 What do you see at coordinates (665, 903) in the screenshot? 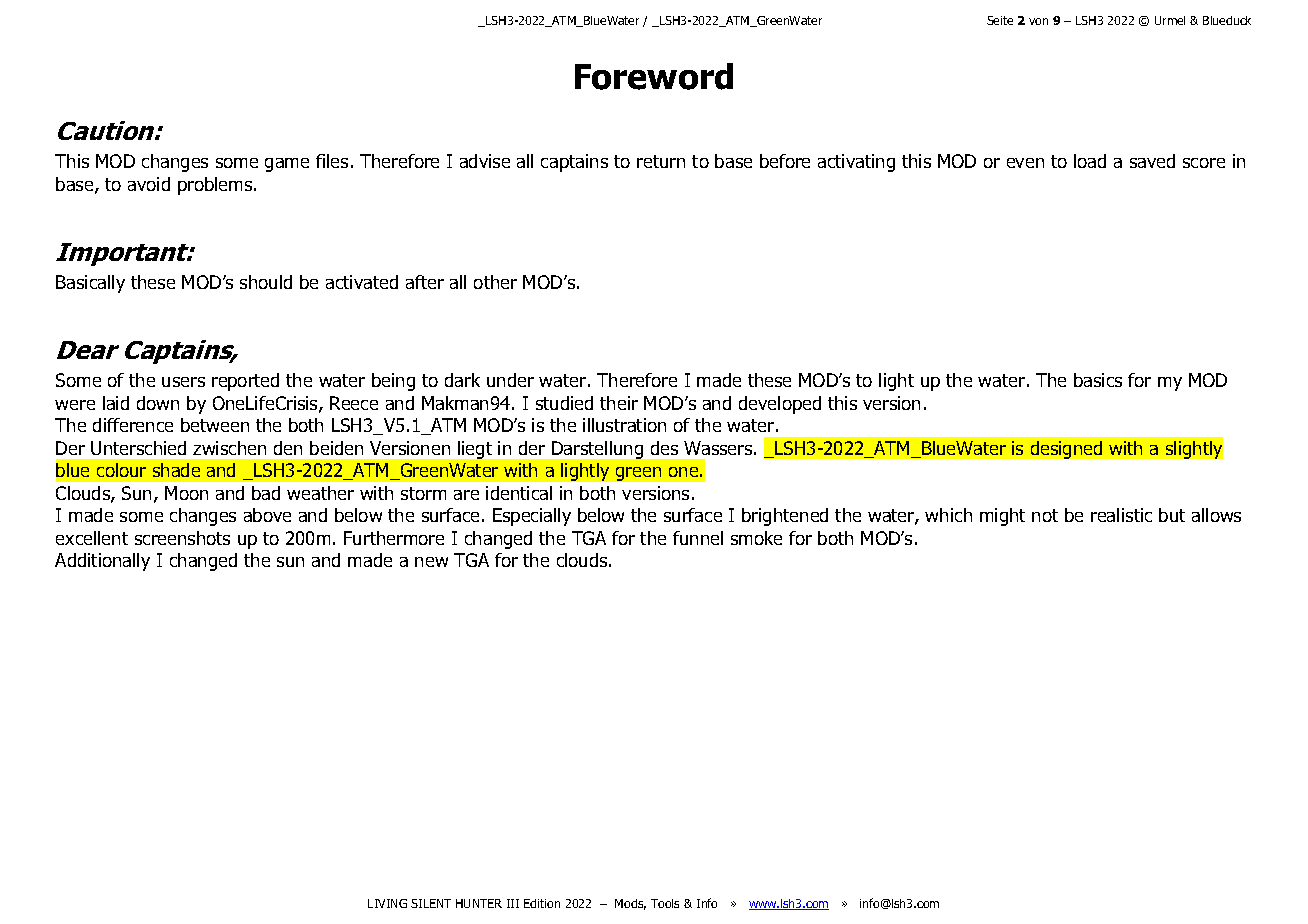
I see `Tools` at bounding box center [665, 903].
